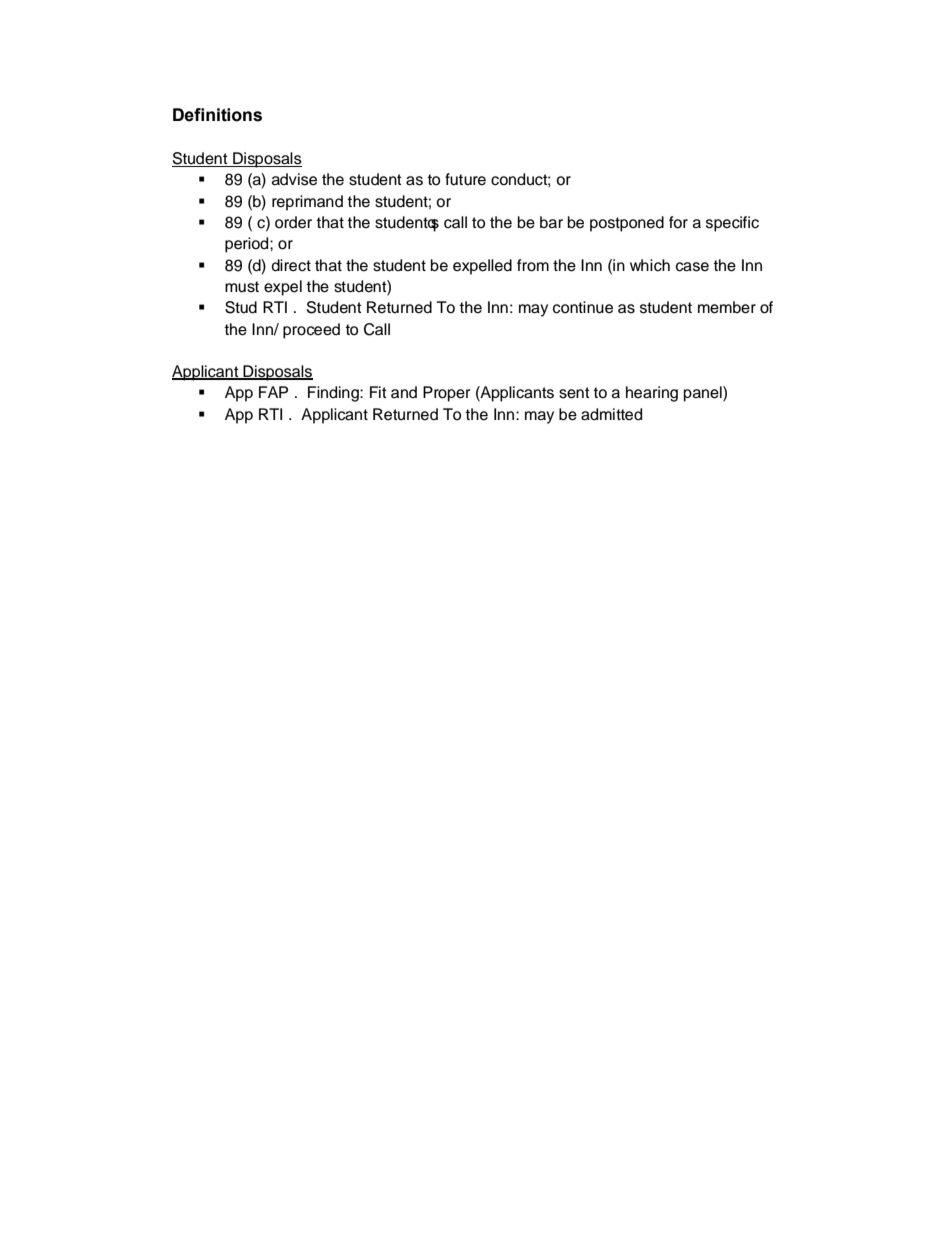 This screenshot has height=1233, width=952. Describe the element at coordinates (465, 179) in the screenshot. I see `future` at that location.
